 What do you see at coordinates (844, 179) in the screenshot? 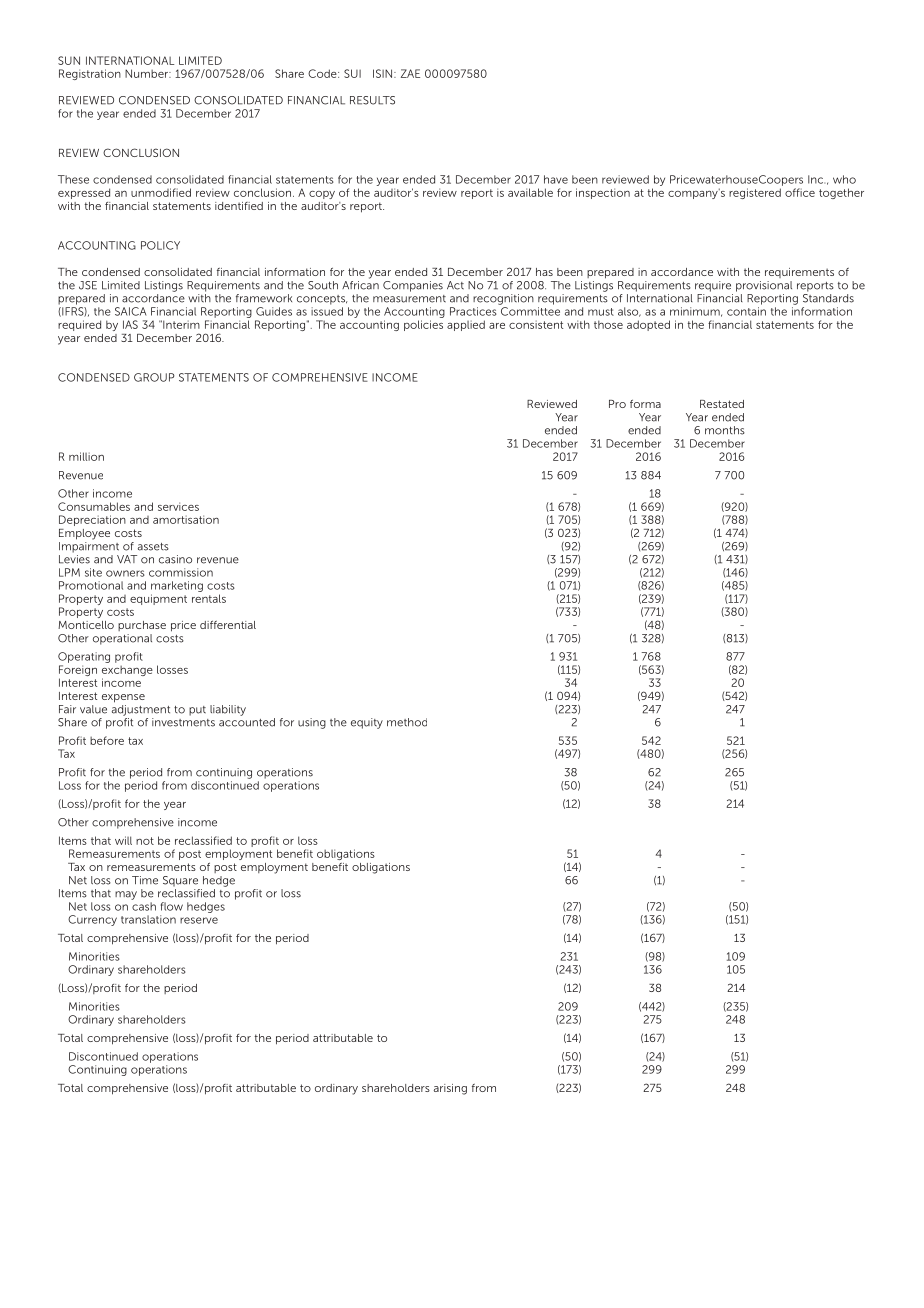
I see `who` at bounding box center [844, 179].
